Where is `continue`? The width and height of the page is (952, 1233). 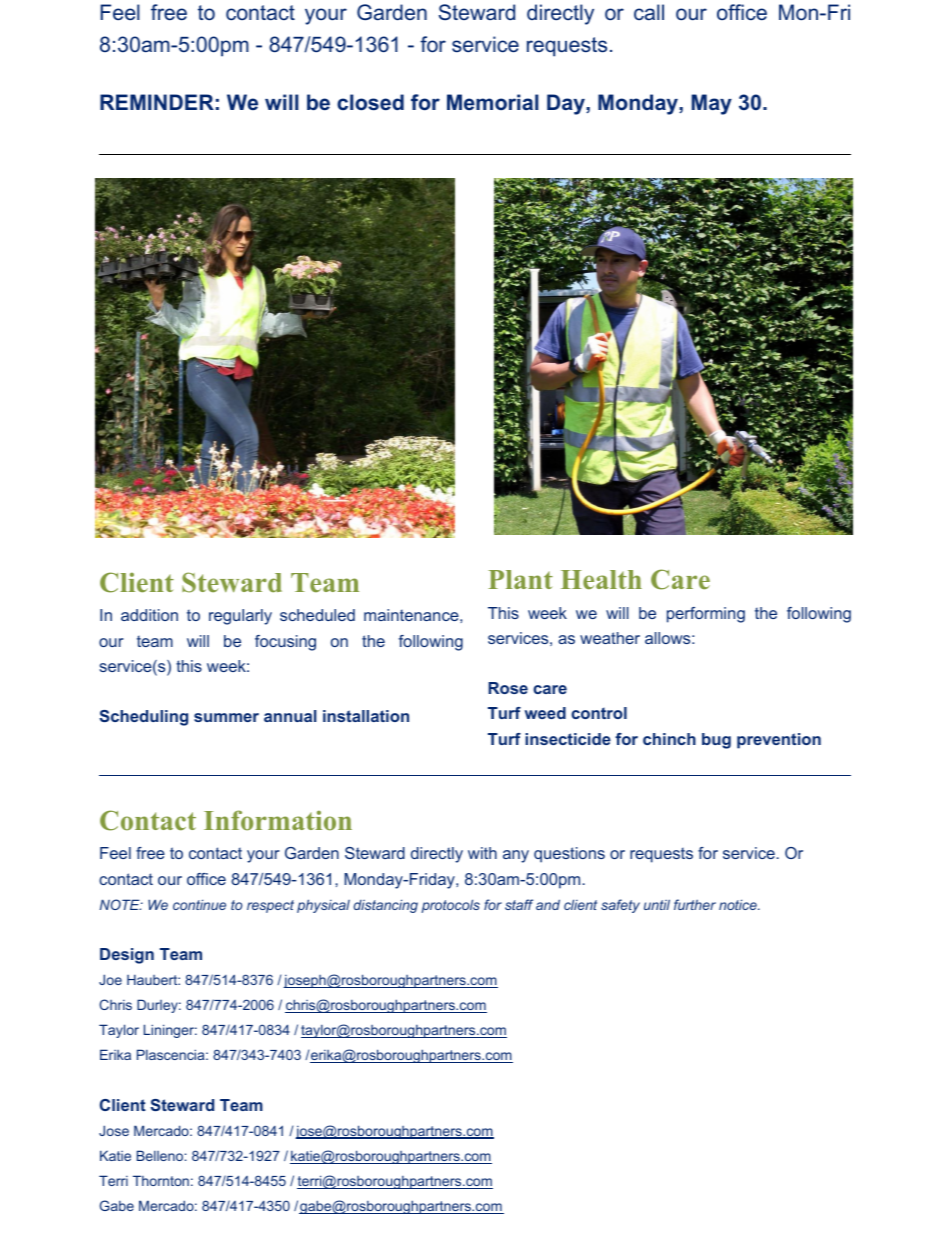
continue is located at coordinates (199, 904).
